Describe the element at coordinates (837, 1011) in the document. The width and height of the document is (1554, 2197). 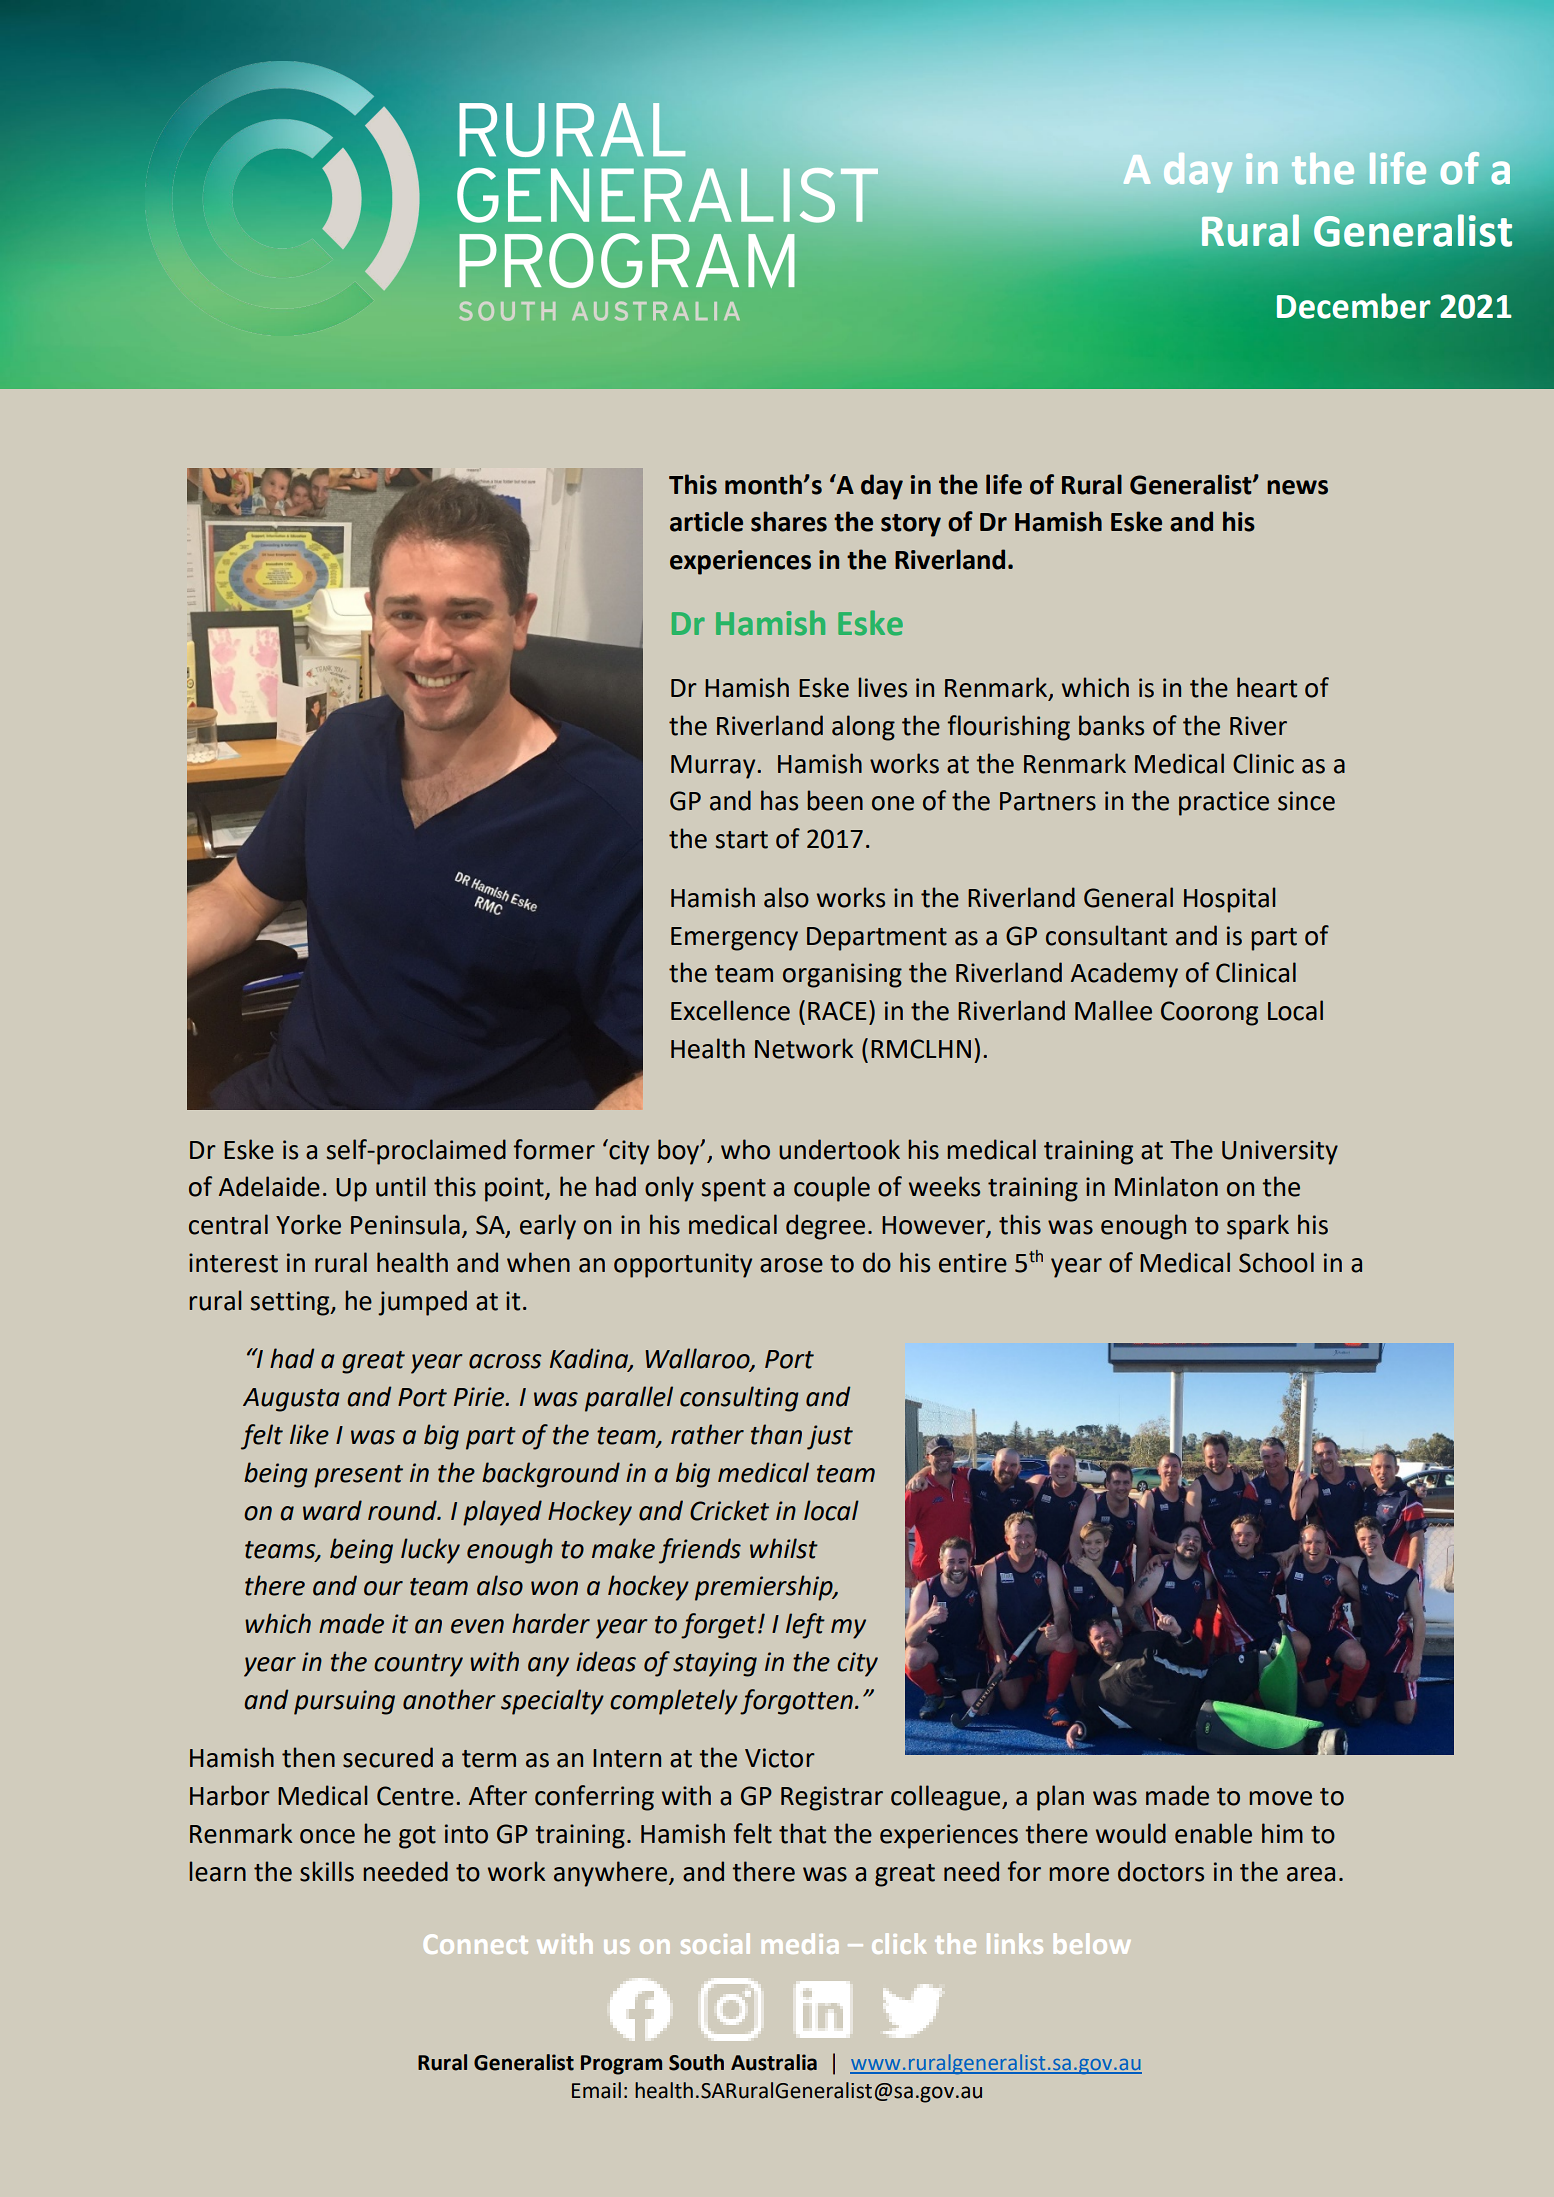
I see `RACE` at that location.
